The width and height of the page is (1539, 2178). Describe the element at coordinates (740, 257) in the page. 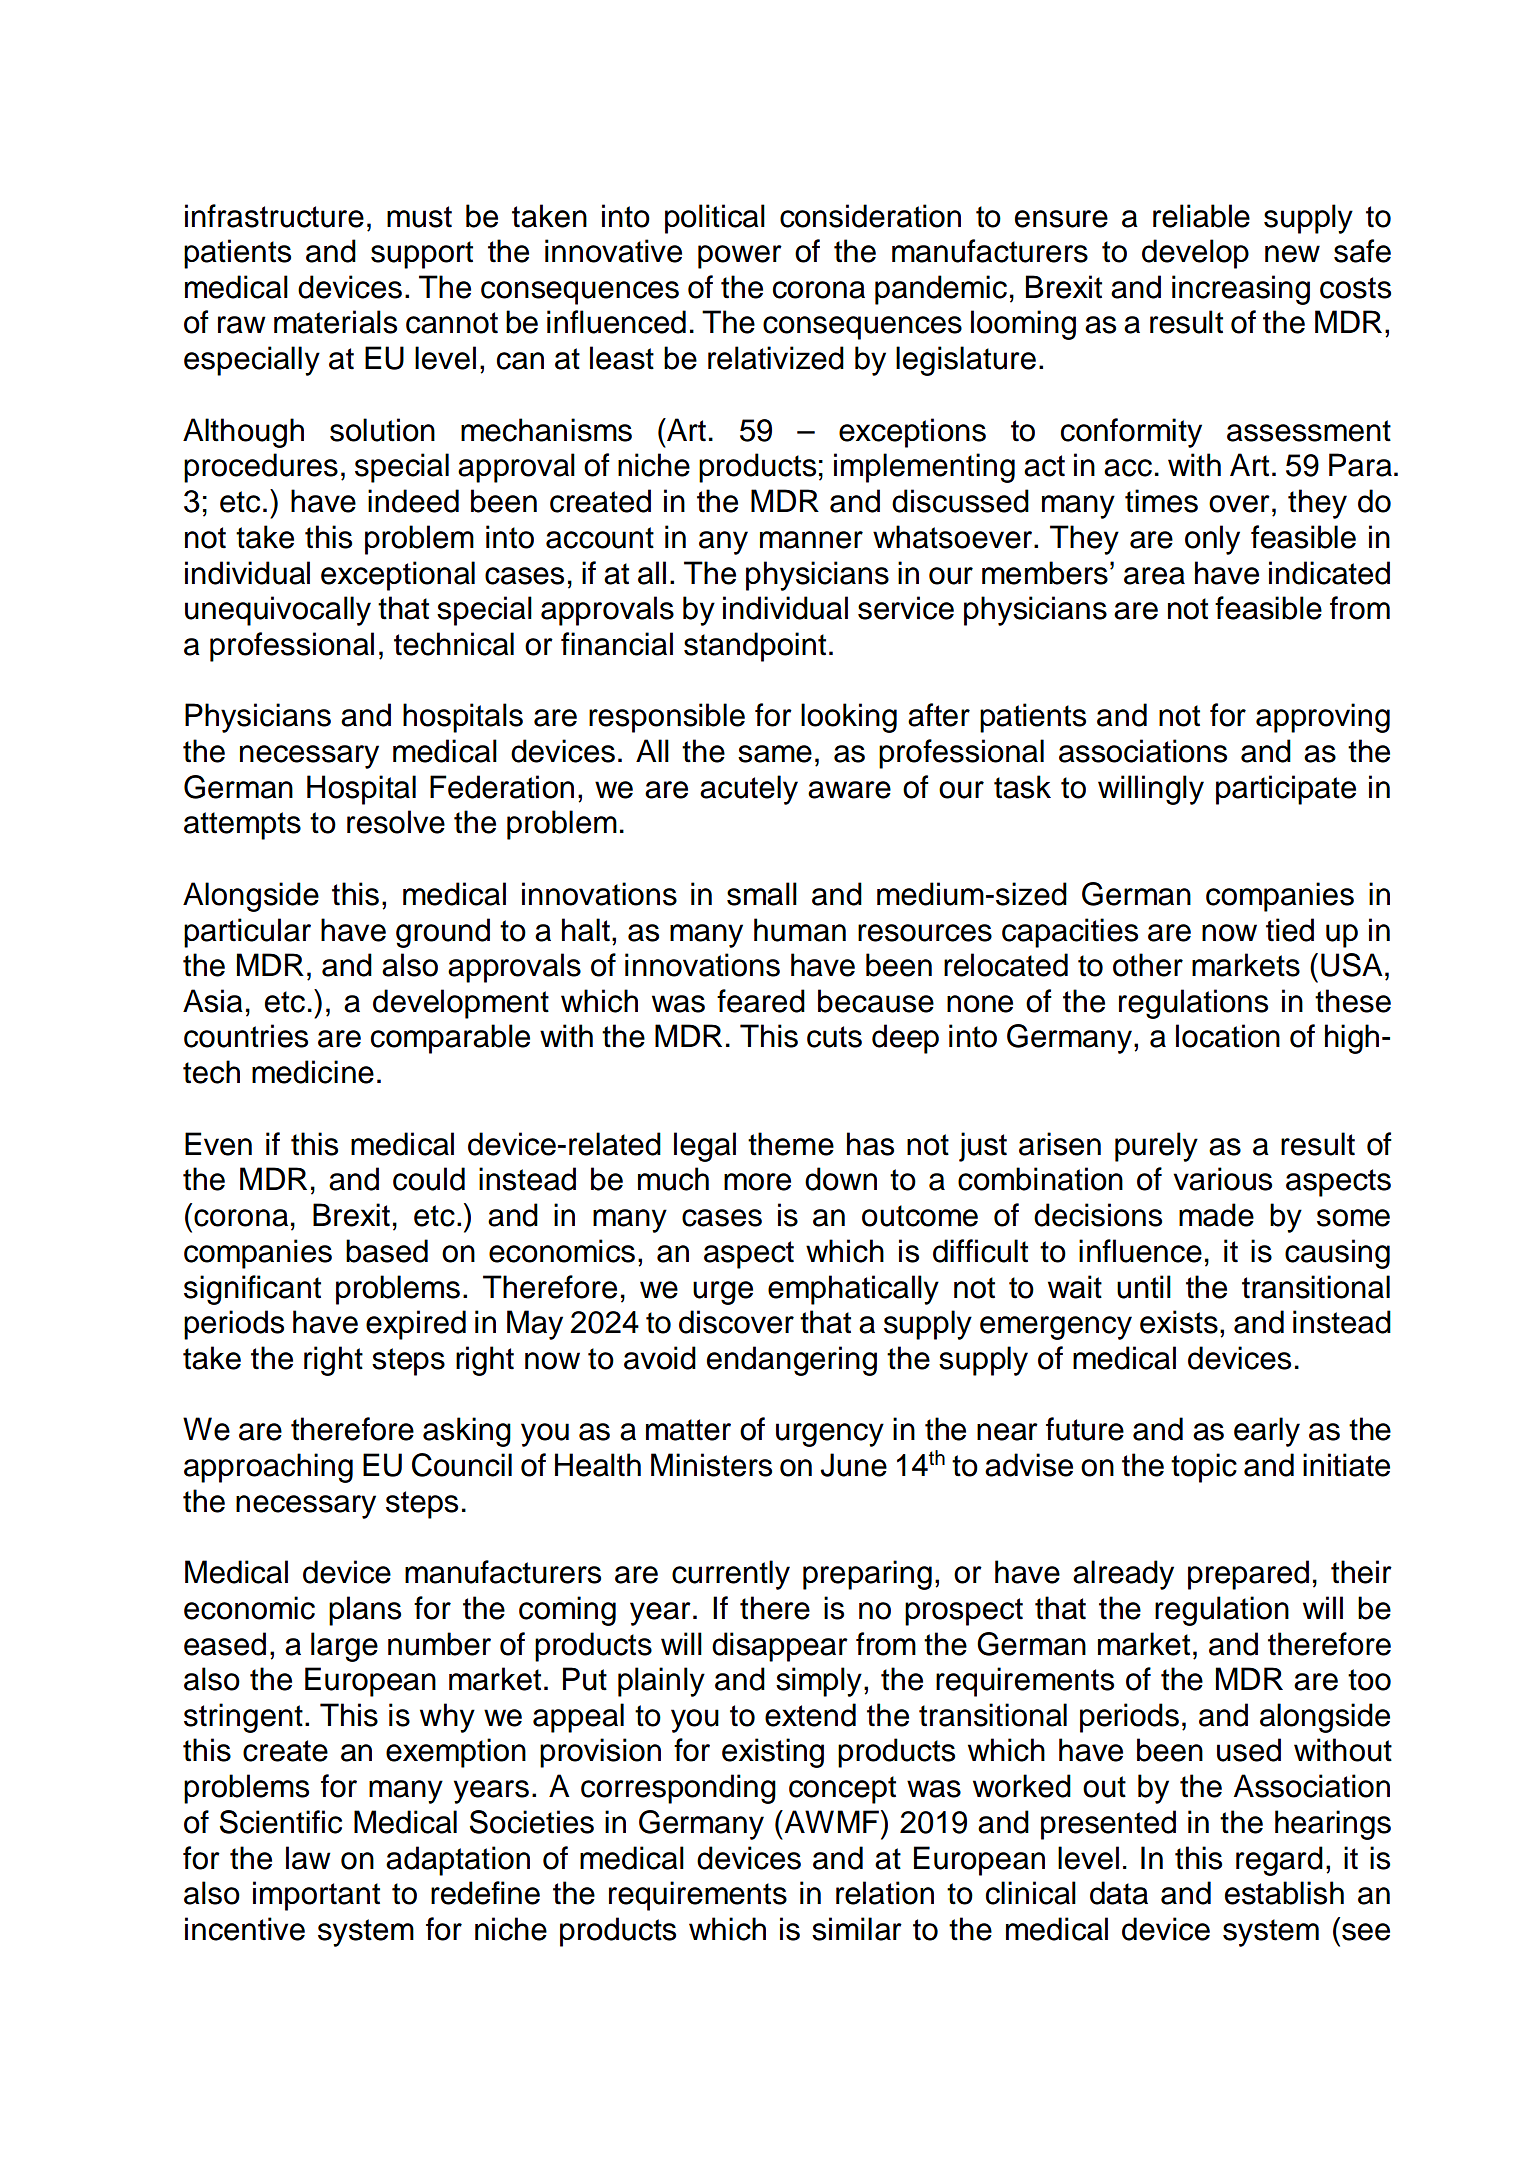

I see `power` at that location.
